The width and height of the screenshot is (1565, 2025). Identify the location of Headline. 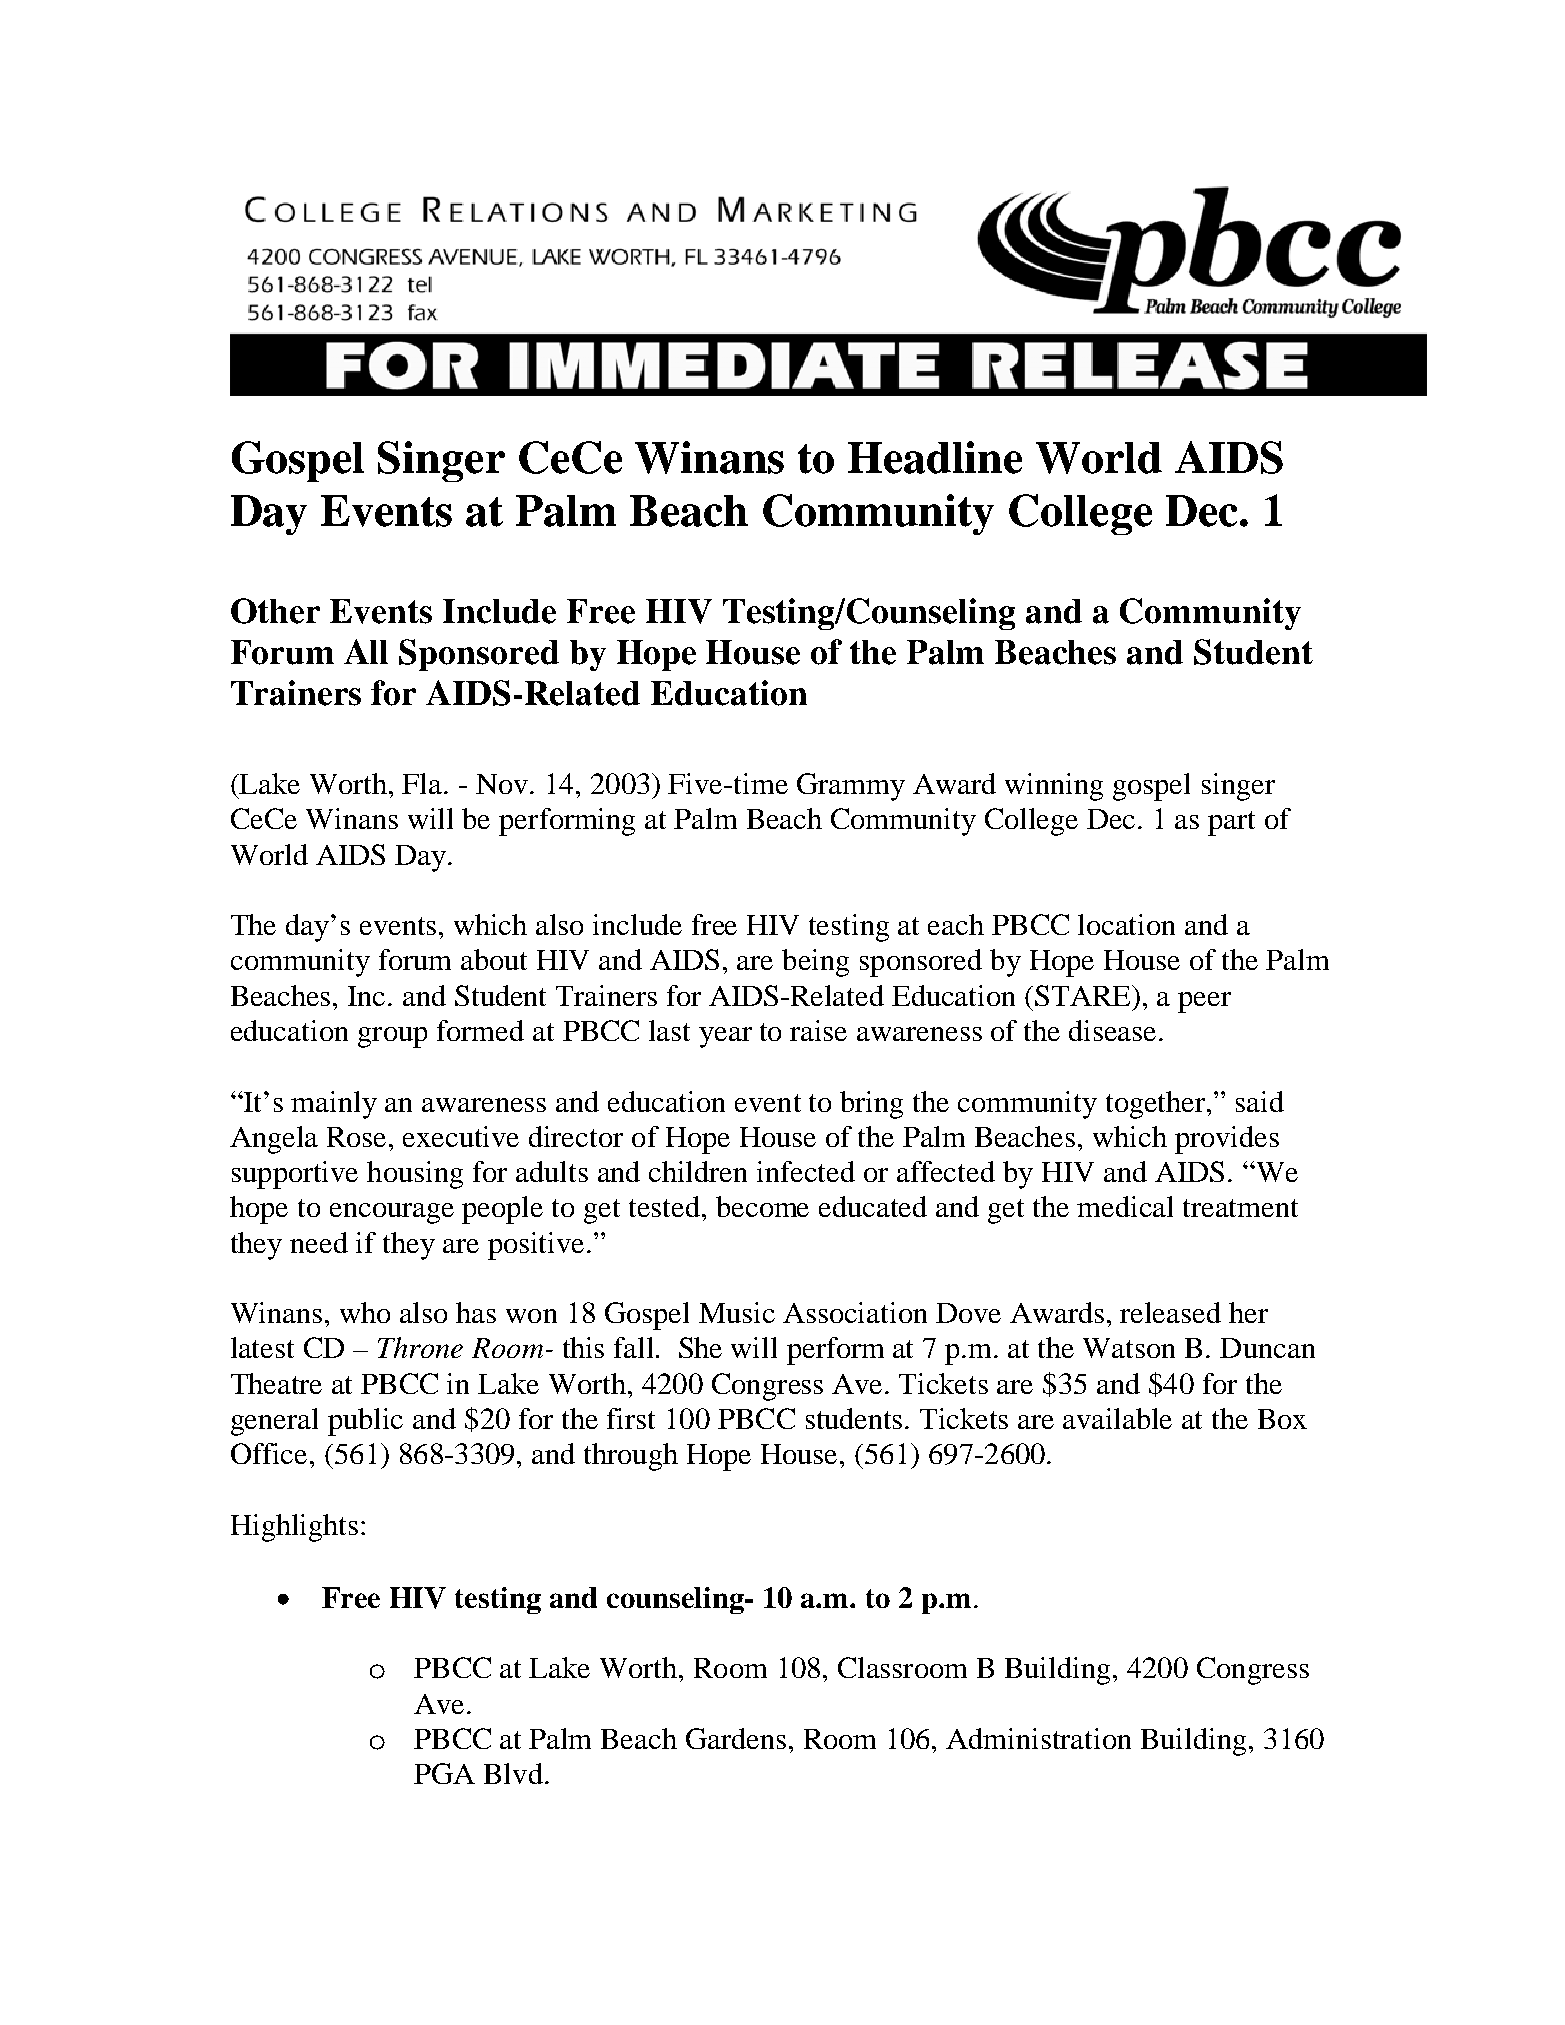
(935, 457).
